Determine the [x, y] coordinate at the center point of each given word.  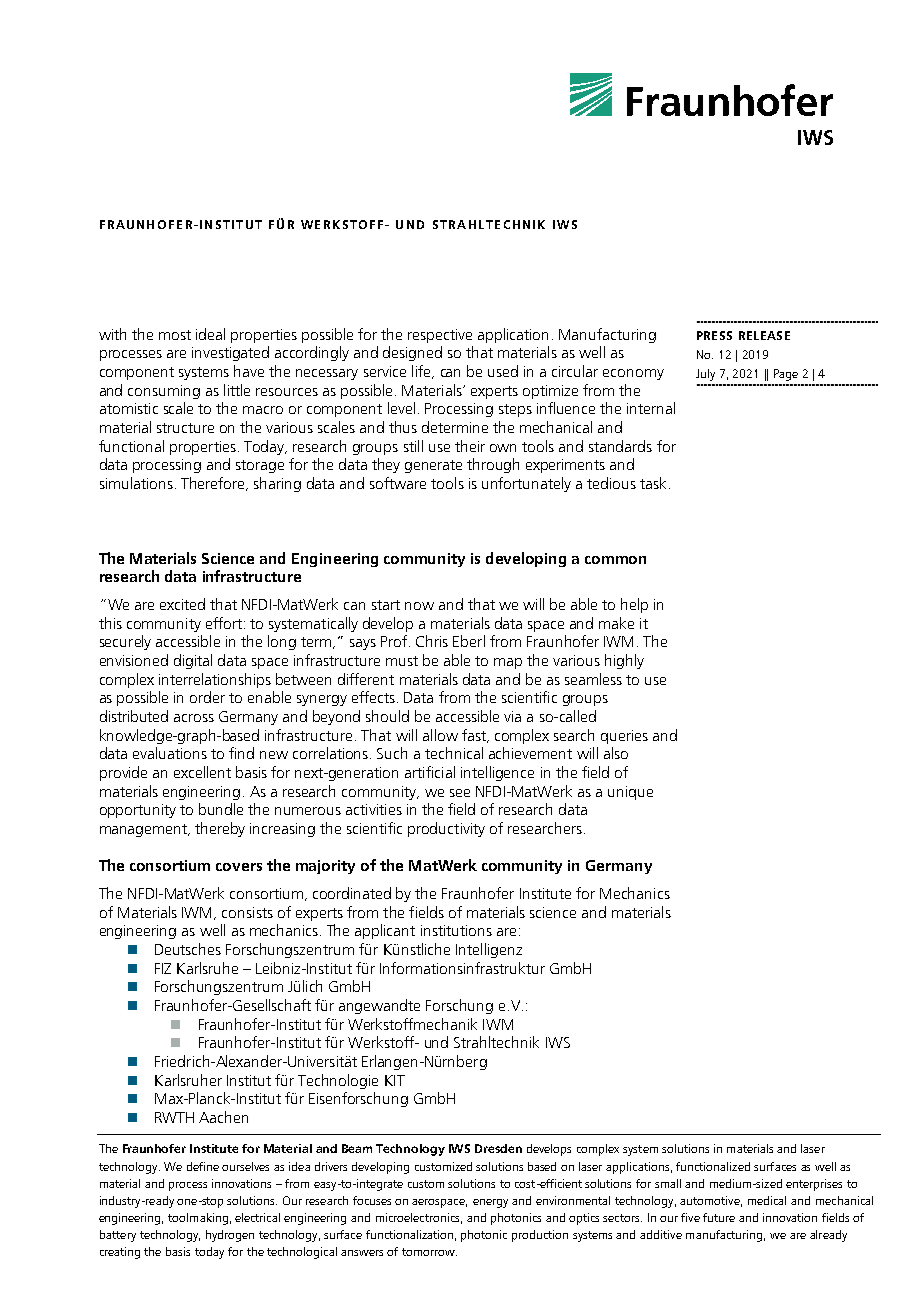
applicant [385, 931]
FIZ [163, 968]
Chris [432, 641]
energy [490, 1203]
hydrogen [230, 1236]
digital [193, 661]
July [705, 375]
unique [630, 793]
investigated [230, 353]
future [719, 1217]
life [422, 372]
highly [624, 661]
